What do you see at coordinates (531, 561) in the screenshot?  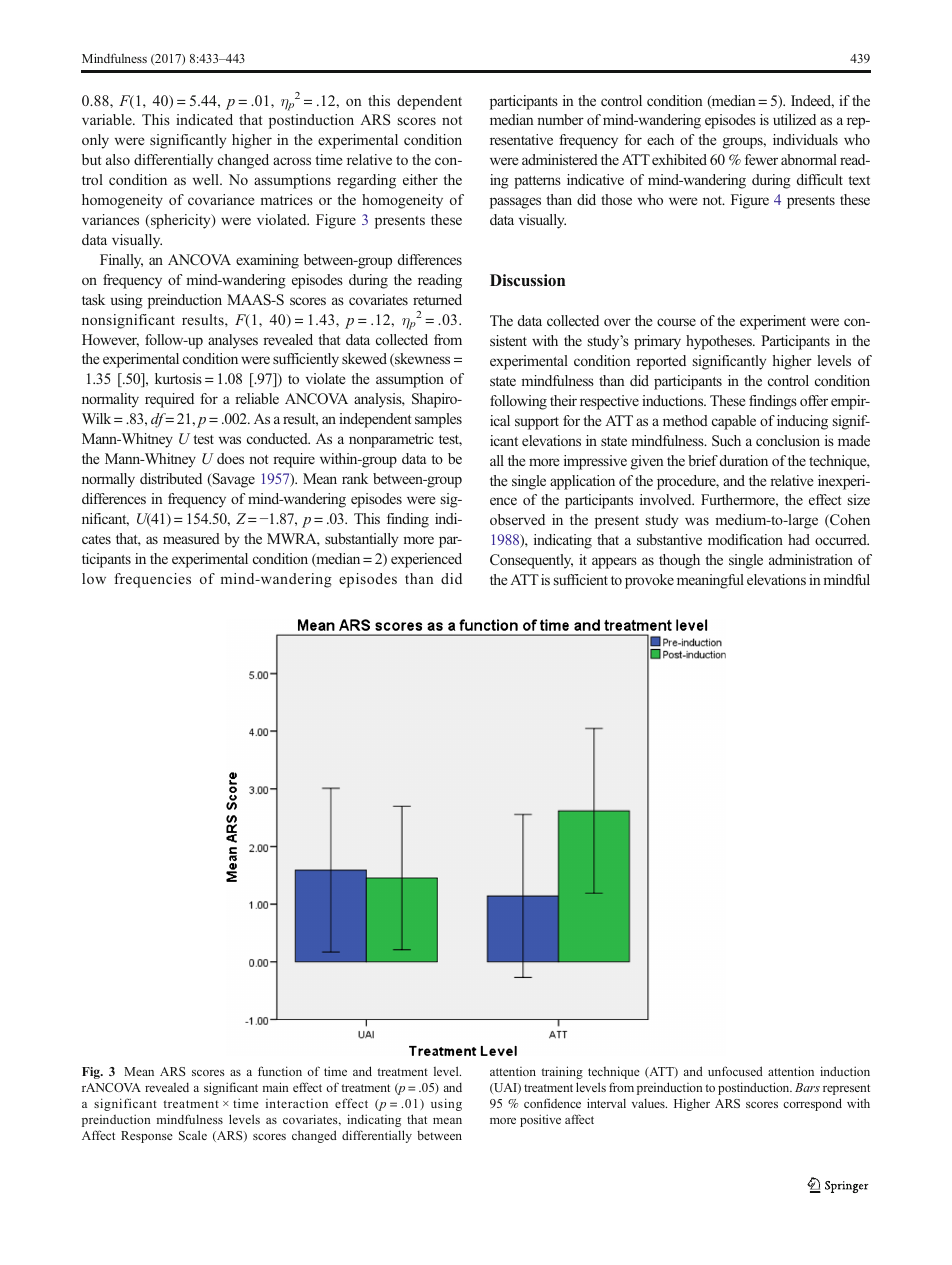 I see `Consequently` at bounding box center [531, 561].
